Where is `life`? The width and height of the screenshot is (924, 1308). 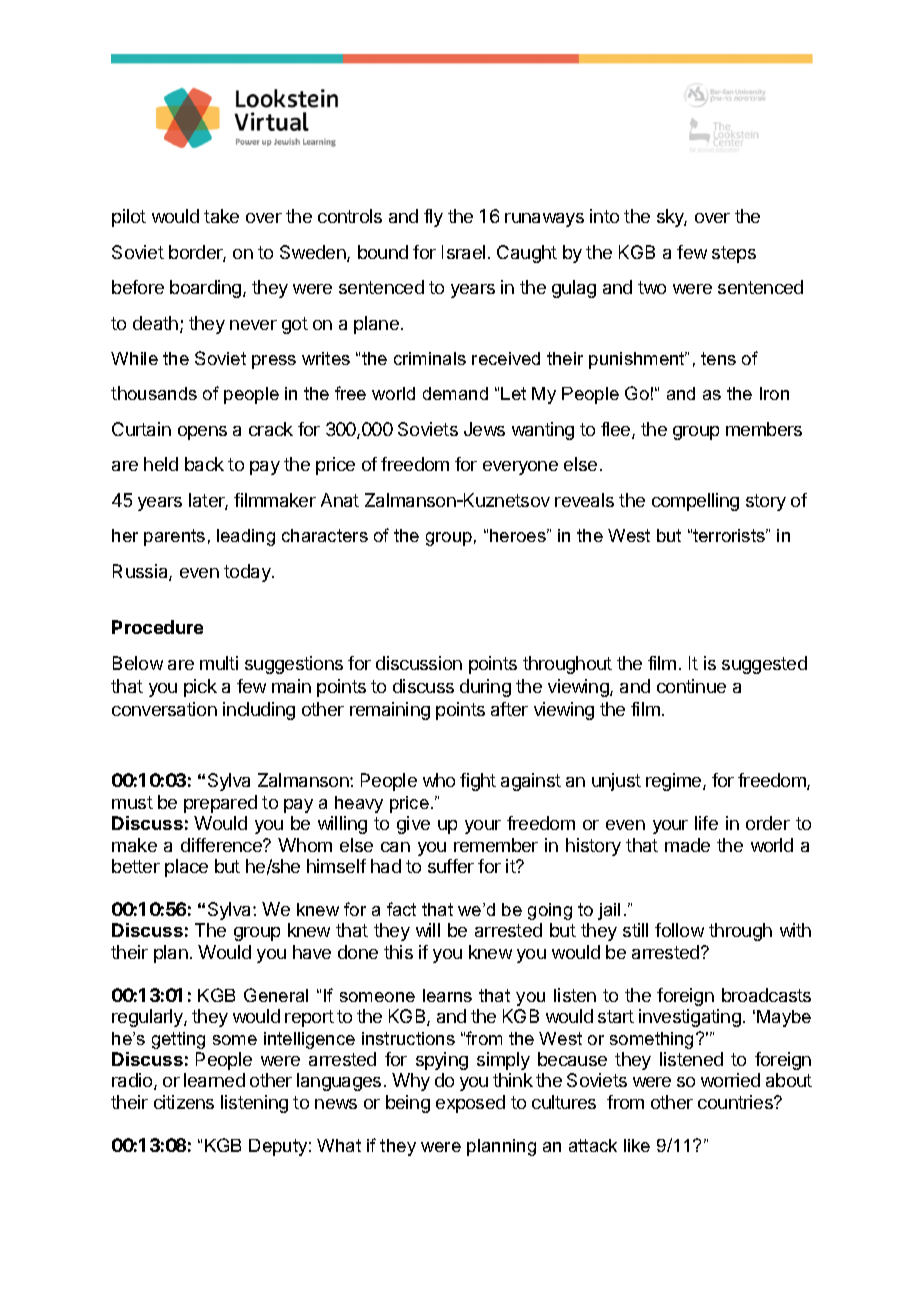
life is located at coordinates (706, 823).
